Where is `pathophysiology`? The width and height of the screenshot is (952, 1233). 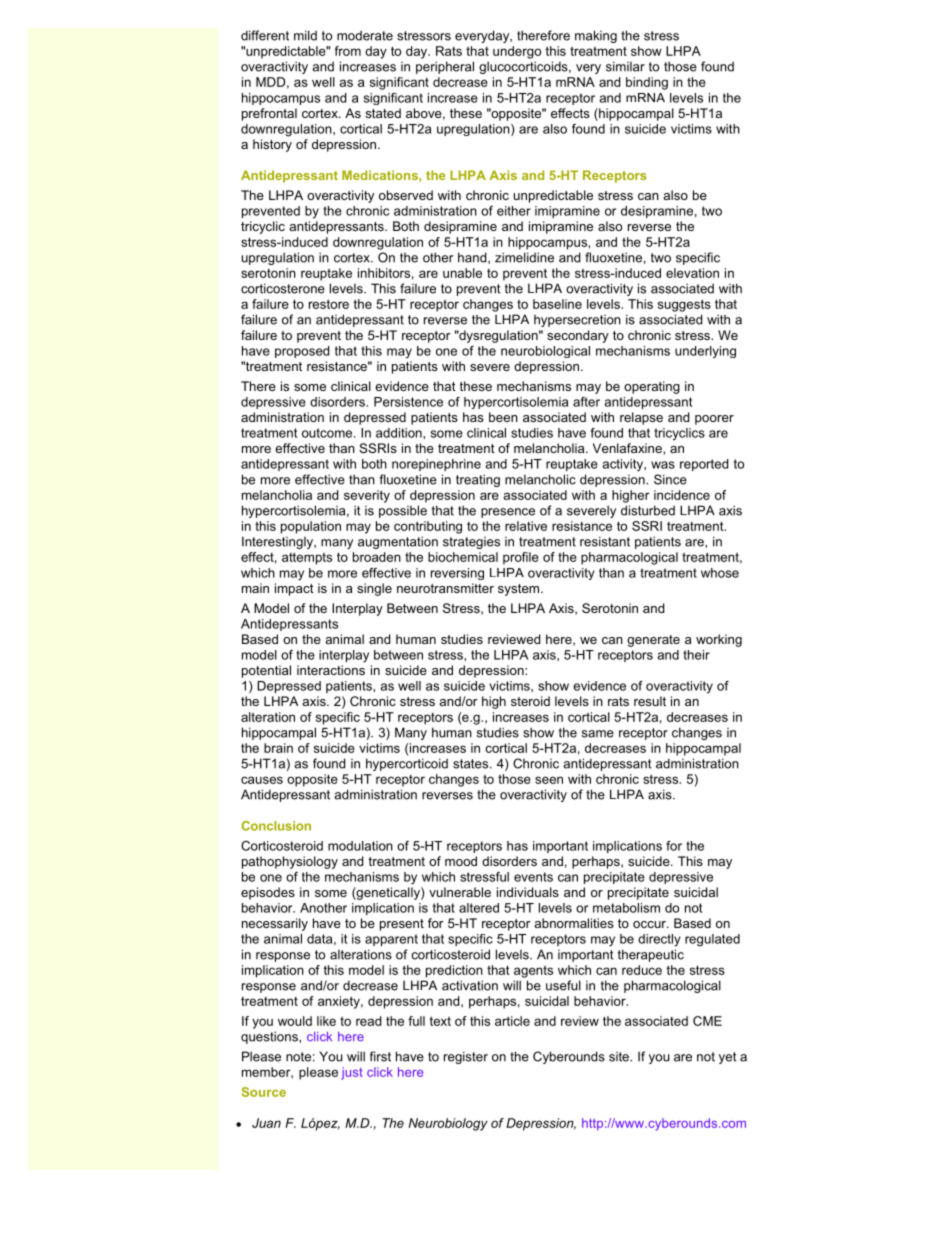
pathophysiology is located at coordinates (290, 862).
